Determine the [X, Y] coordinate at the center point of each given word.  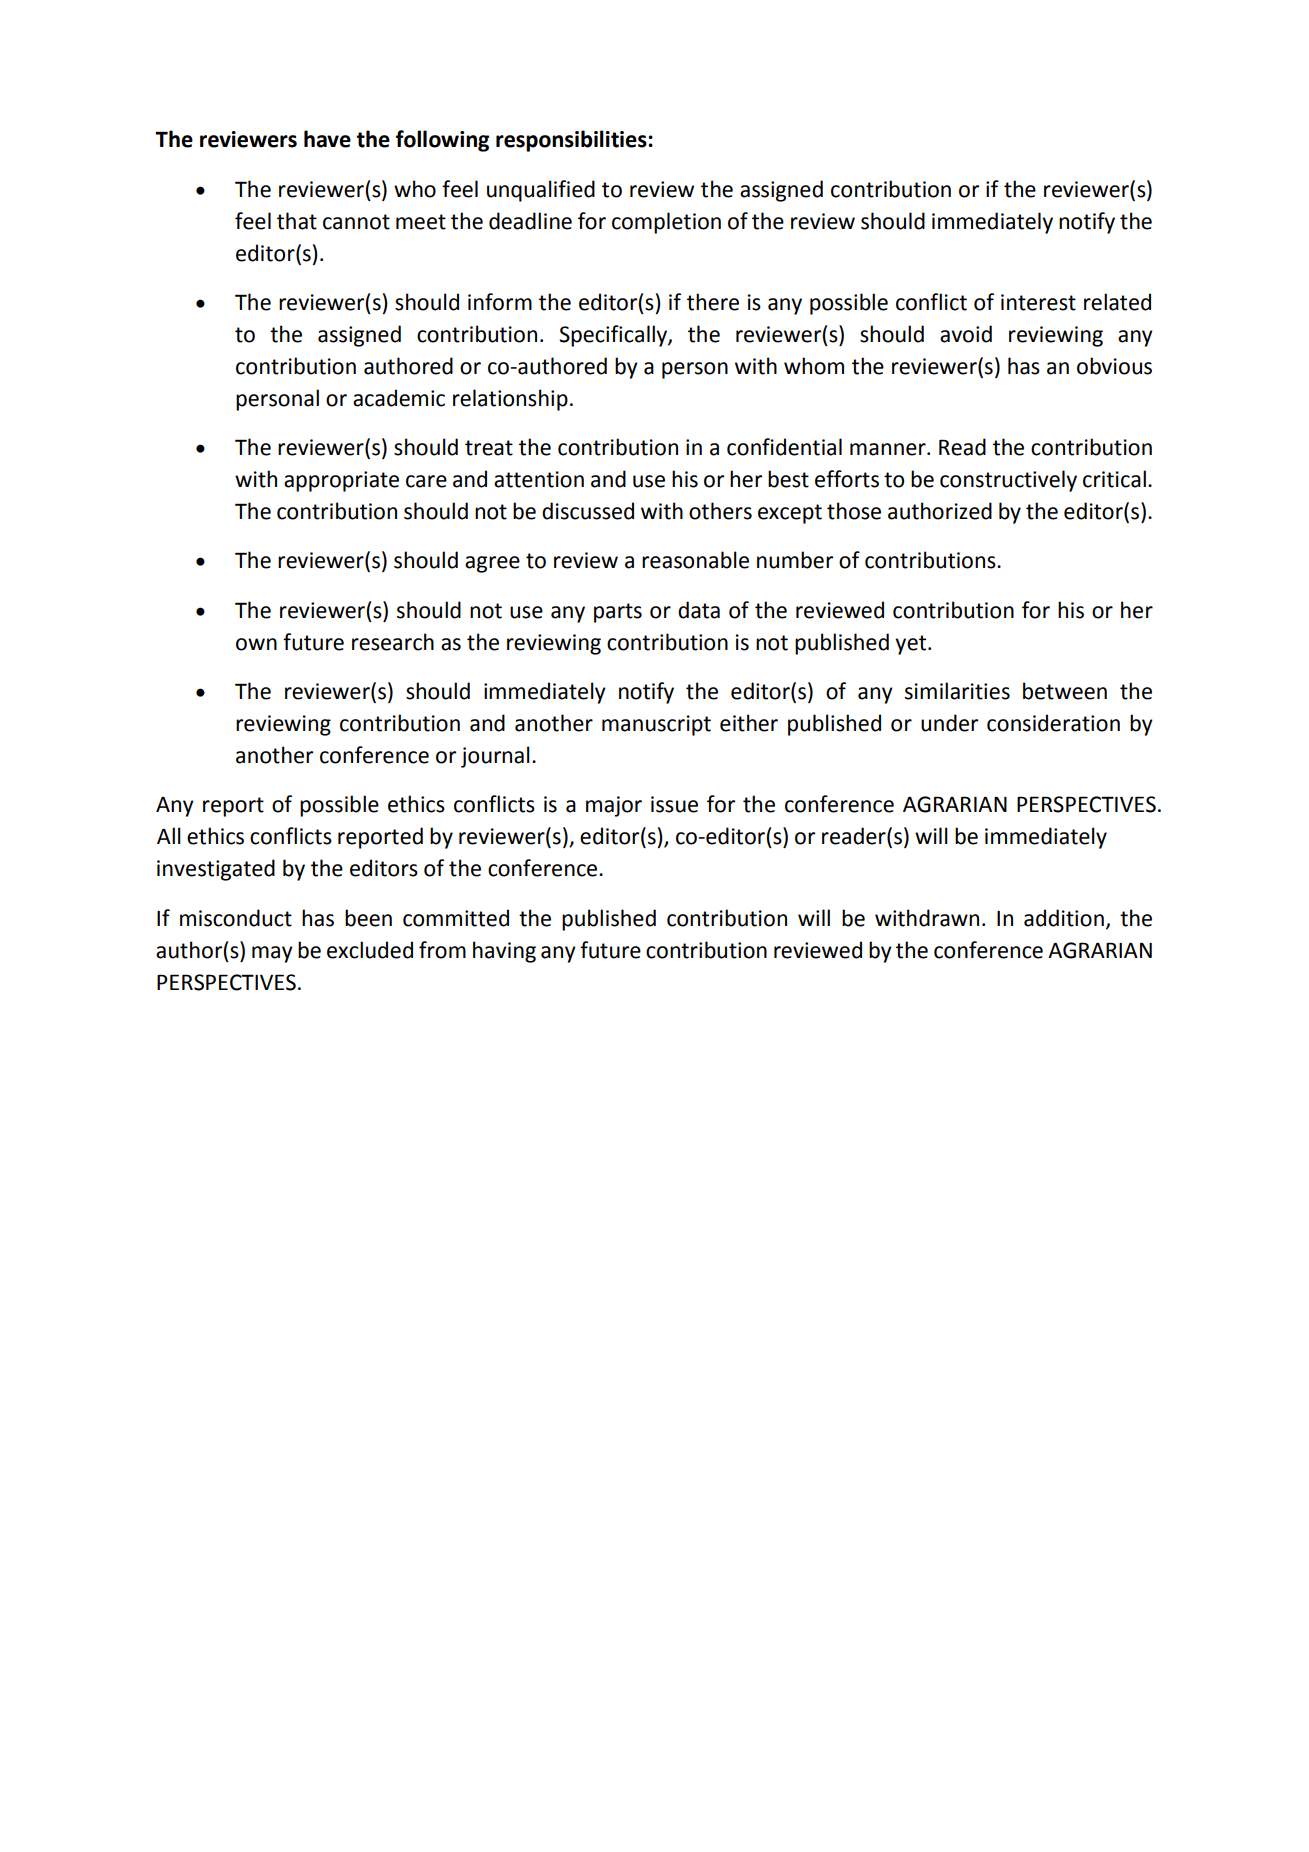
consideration [1053, 723]
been [368, 918]
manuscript [656, 725]
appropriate [341, 481]
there [713, 302]
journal [495, 757]
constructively [1008, 481]
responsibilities [572, 141]
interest [1038, 302]
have [327, 139]
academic [399, 398]
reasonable [695, 560]
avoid [966, 334]
